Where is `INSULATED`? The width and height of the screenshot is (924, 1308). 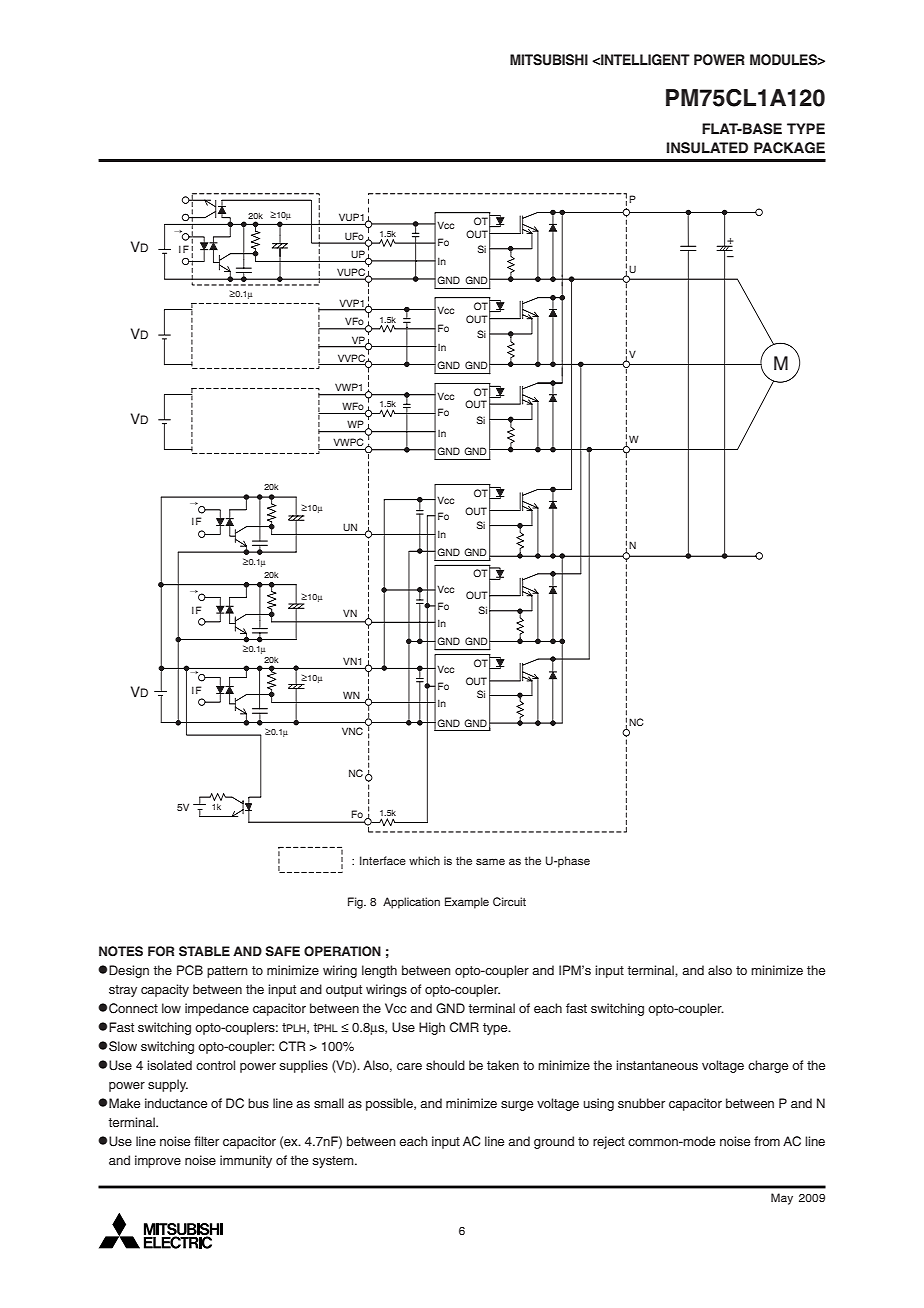 INSULATED is located at coordinates (707, 148).
